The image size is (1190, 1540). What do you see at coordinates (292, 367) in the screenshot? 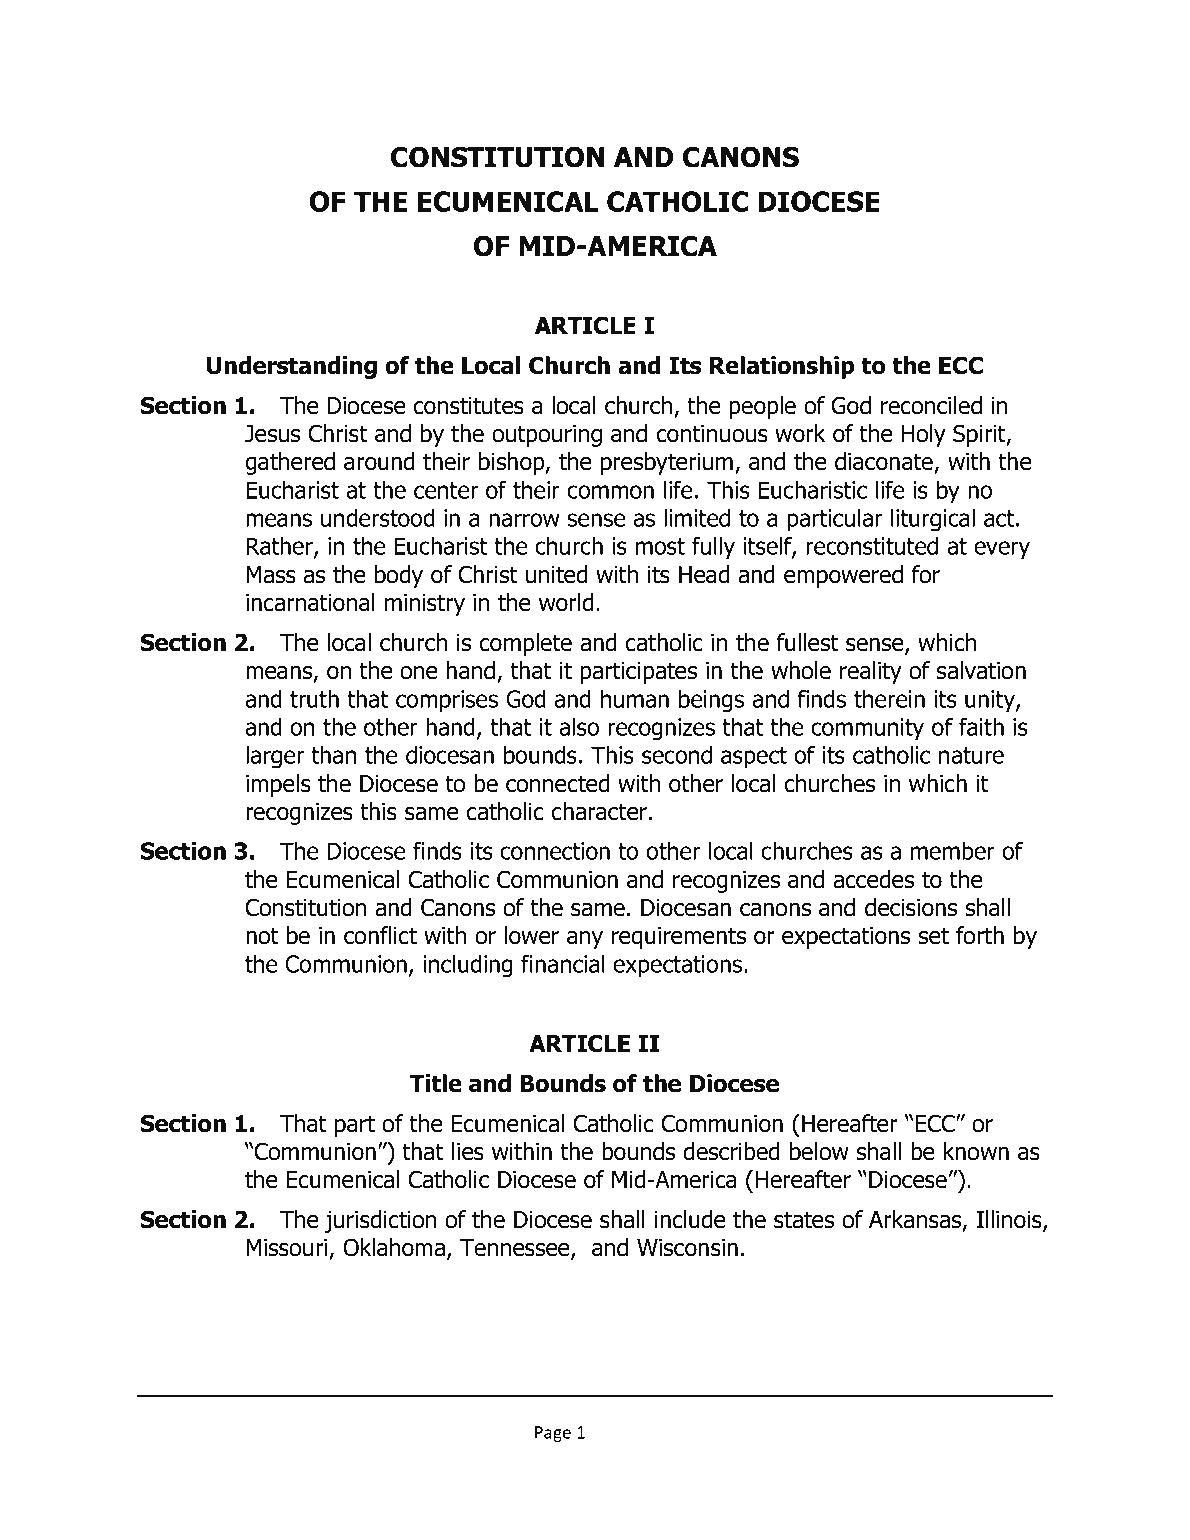
I see `Understanding` at bounding box center [292, 367].
